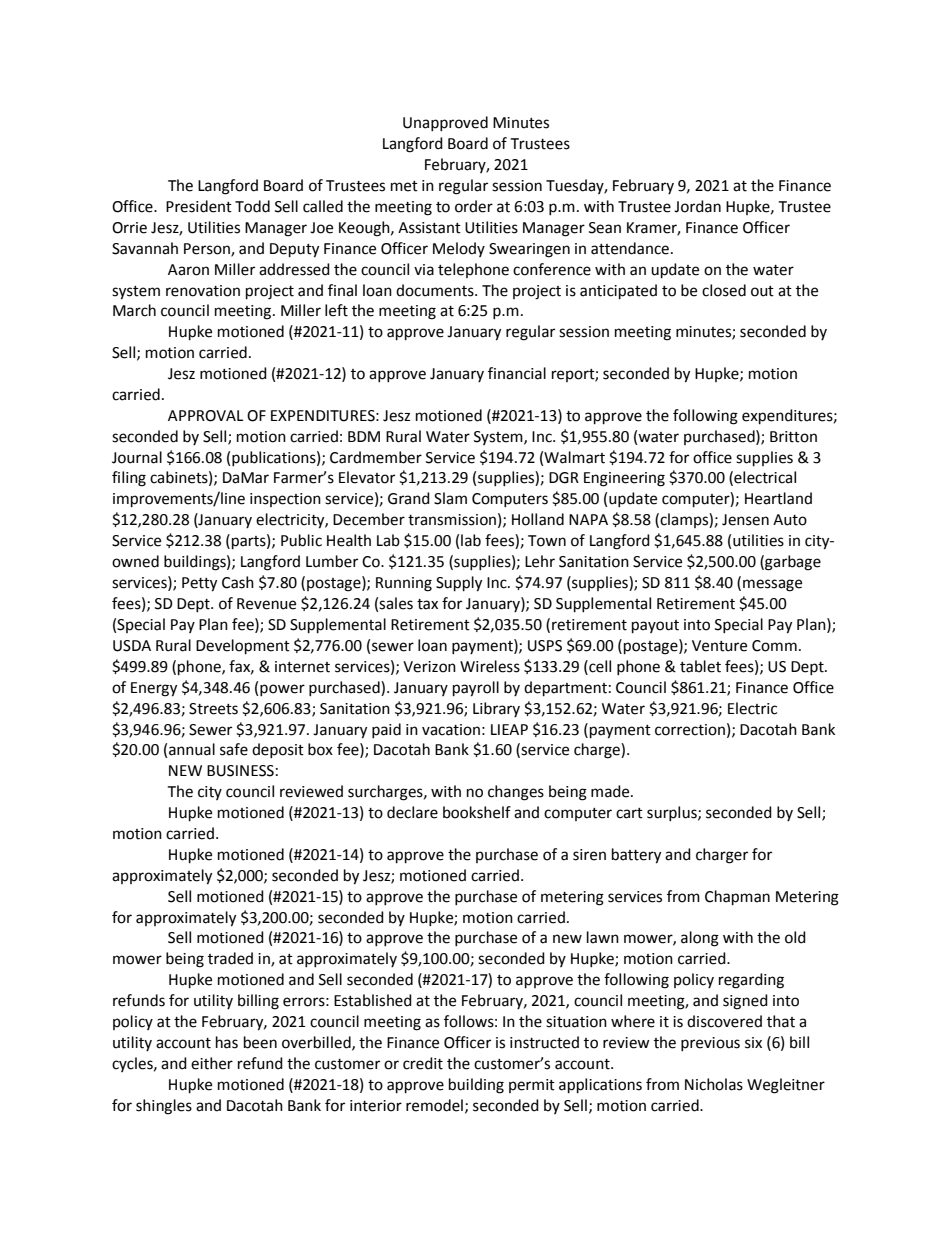  Describe the element at coordinates (477, 812) in the image. I see `bookshelf` at that location.
